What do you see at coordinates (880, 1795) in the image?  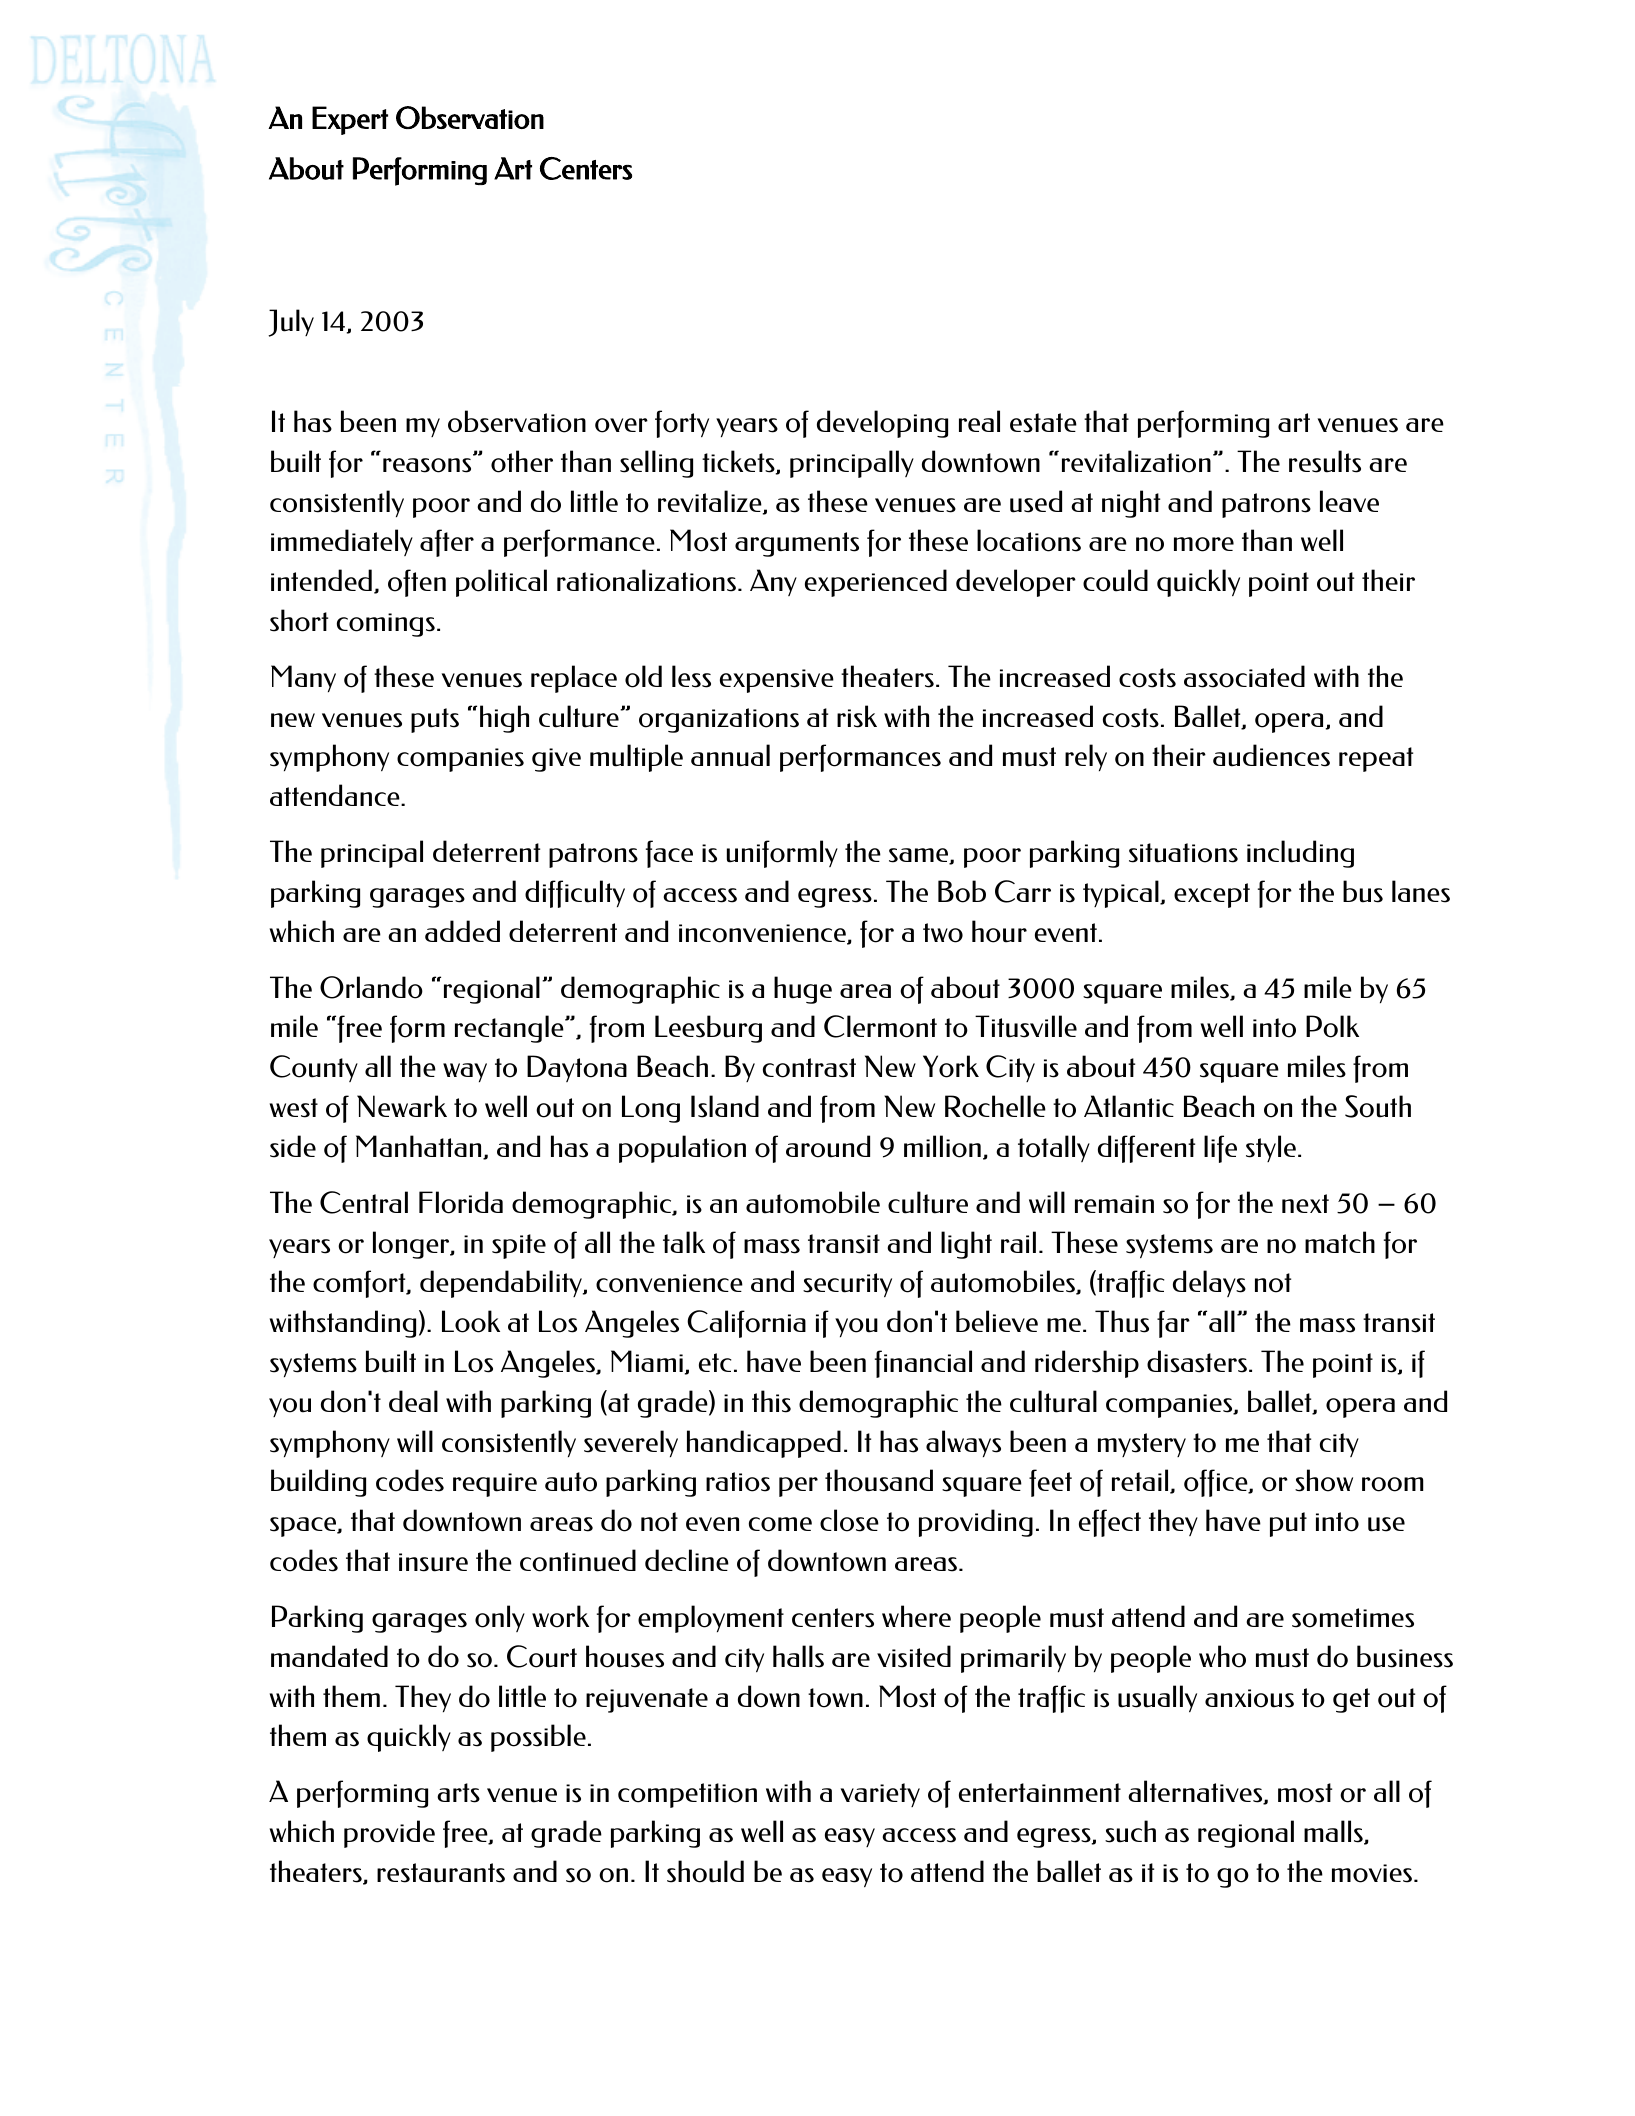 I see `variety` at bounding box center [880, 1795].
